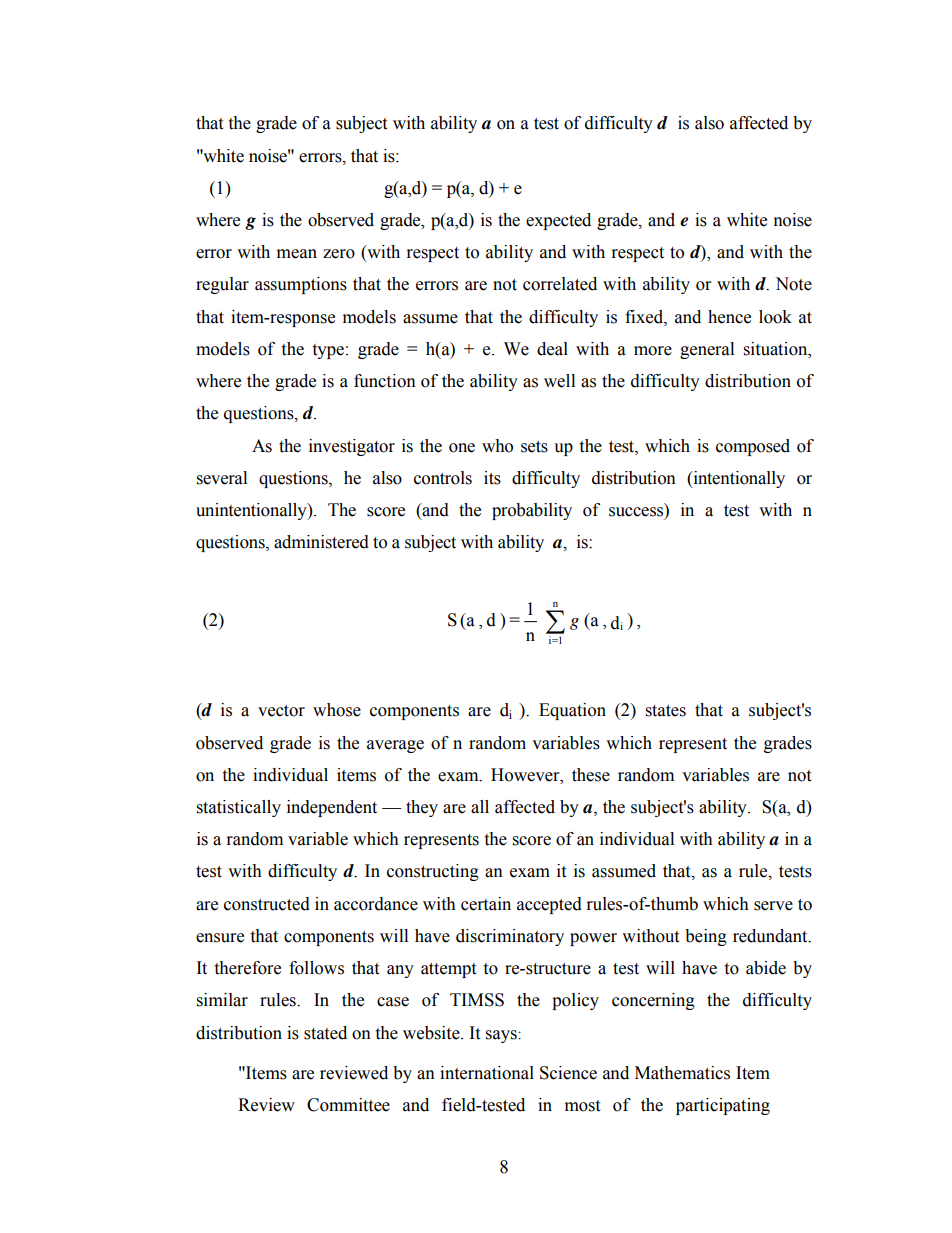 Image resolution: width=952 pixels, height=1233 pixels. What do you see at coordinates (487, 1073) in the screenshot?
I see `international` at bounding box center [487, 1073].
